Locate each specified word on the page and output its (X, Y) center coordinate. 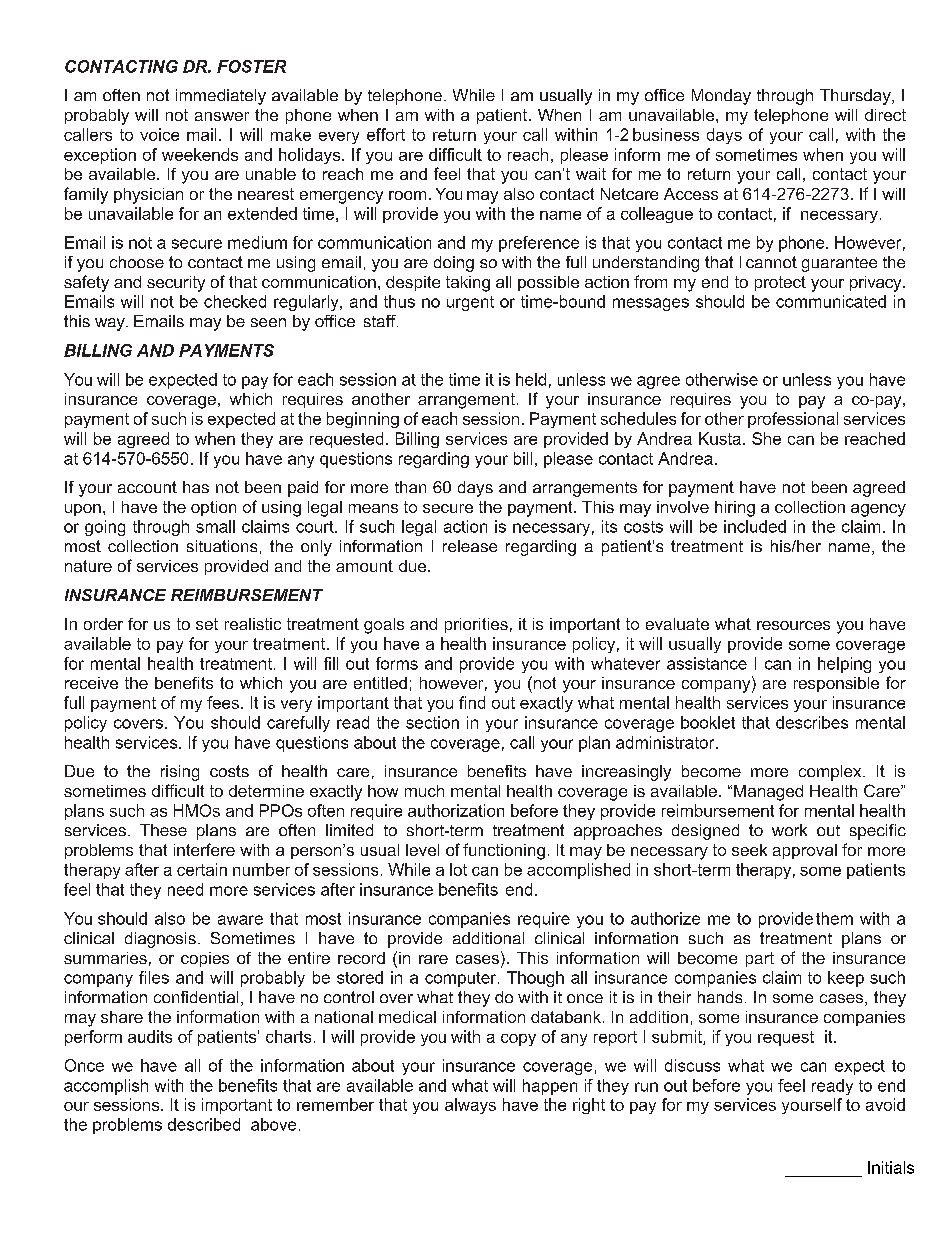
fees (223, 702)
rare (433, 959)
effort (386, 134)
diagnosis (160, 940)
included (755, 526)
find (472, 702)
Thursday (856, 97)
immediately (221, 97)
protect (780, 283)
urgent (470, 303)
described (204, 1124)
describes (812, 722)
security (176, 284)
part (760, 959)
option (213, 508)
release (470, 546)
